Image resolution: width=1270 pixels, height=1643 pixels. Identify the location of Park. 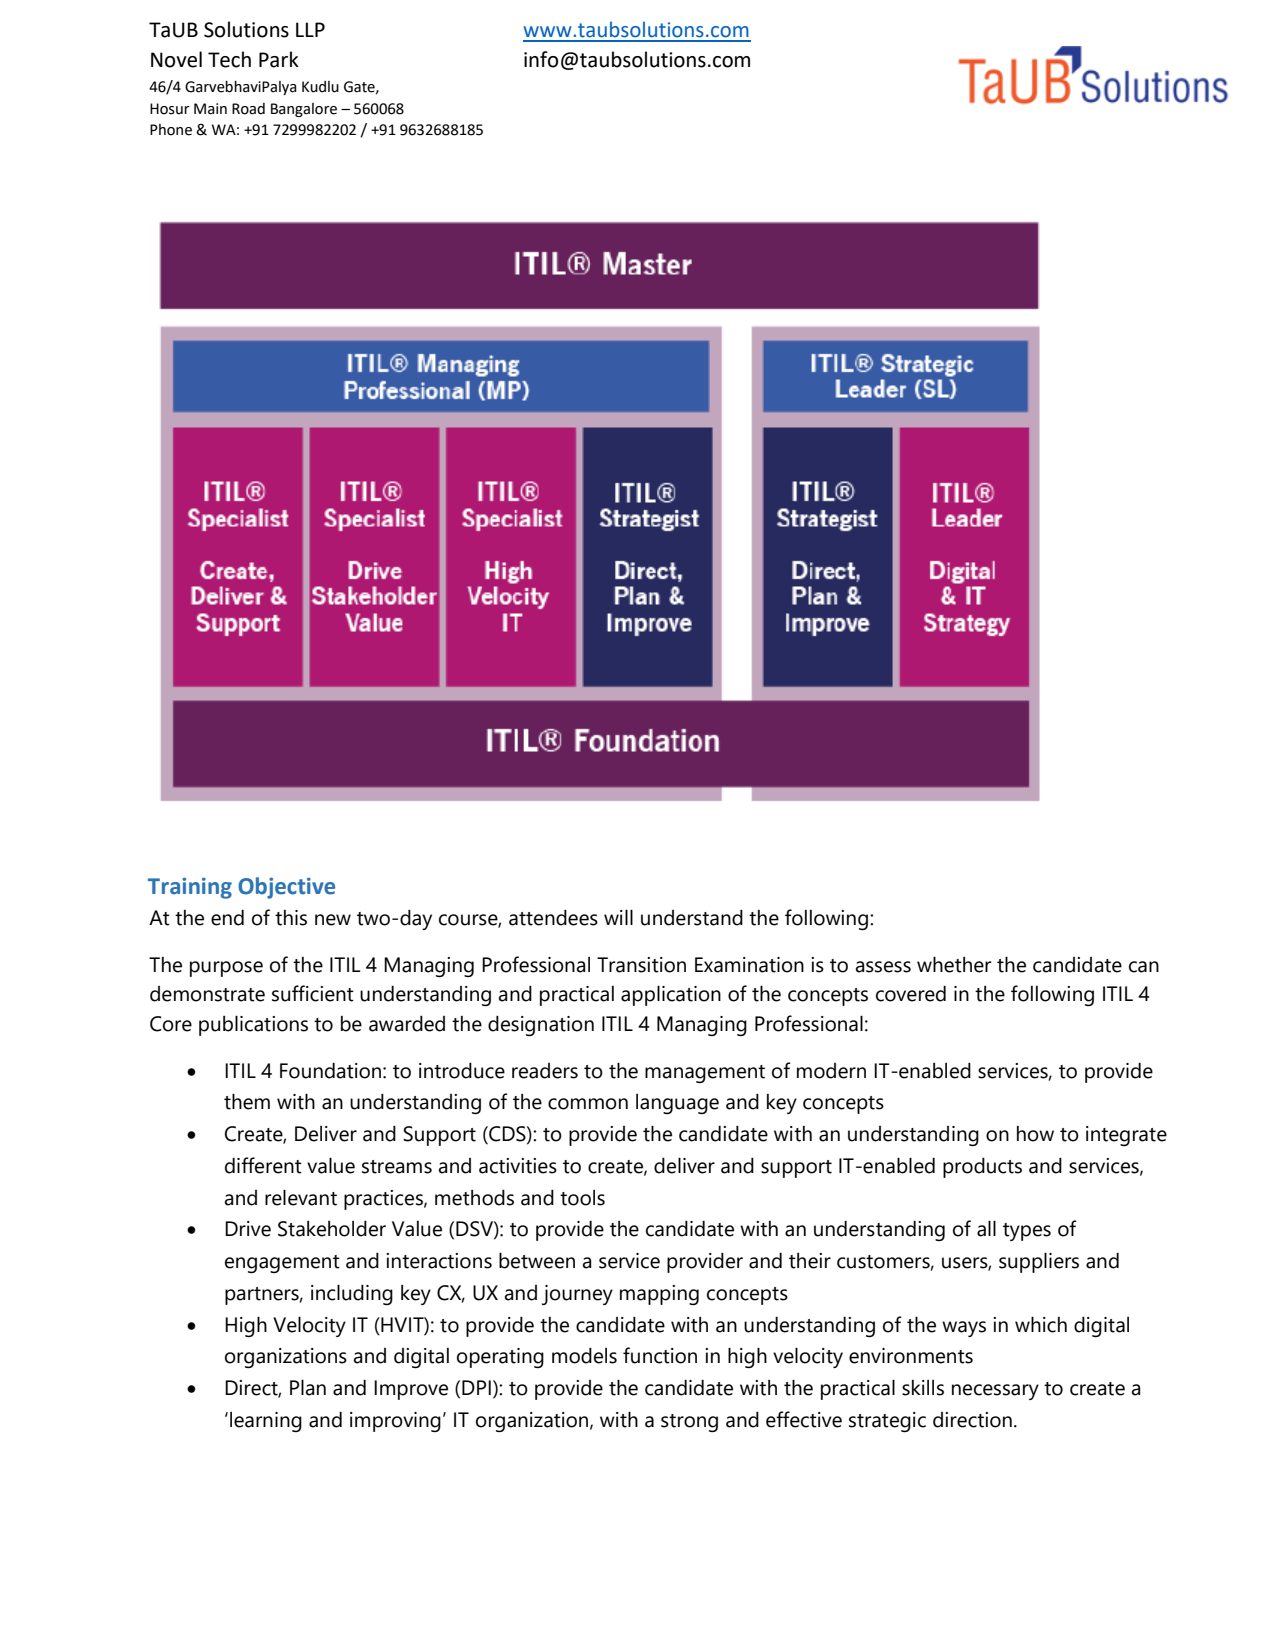
(279, 59).
